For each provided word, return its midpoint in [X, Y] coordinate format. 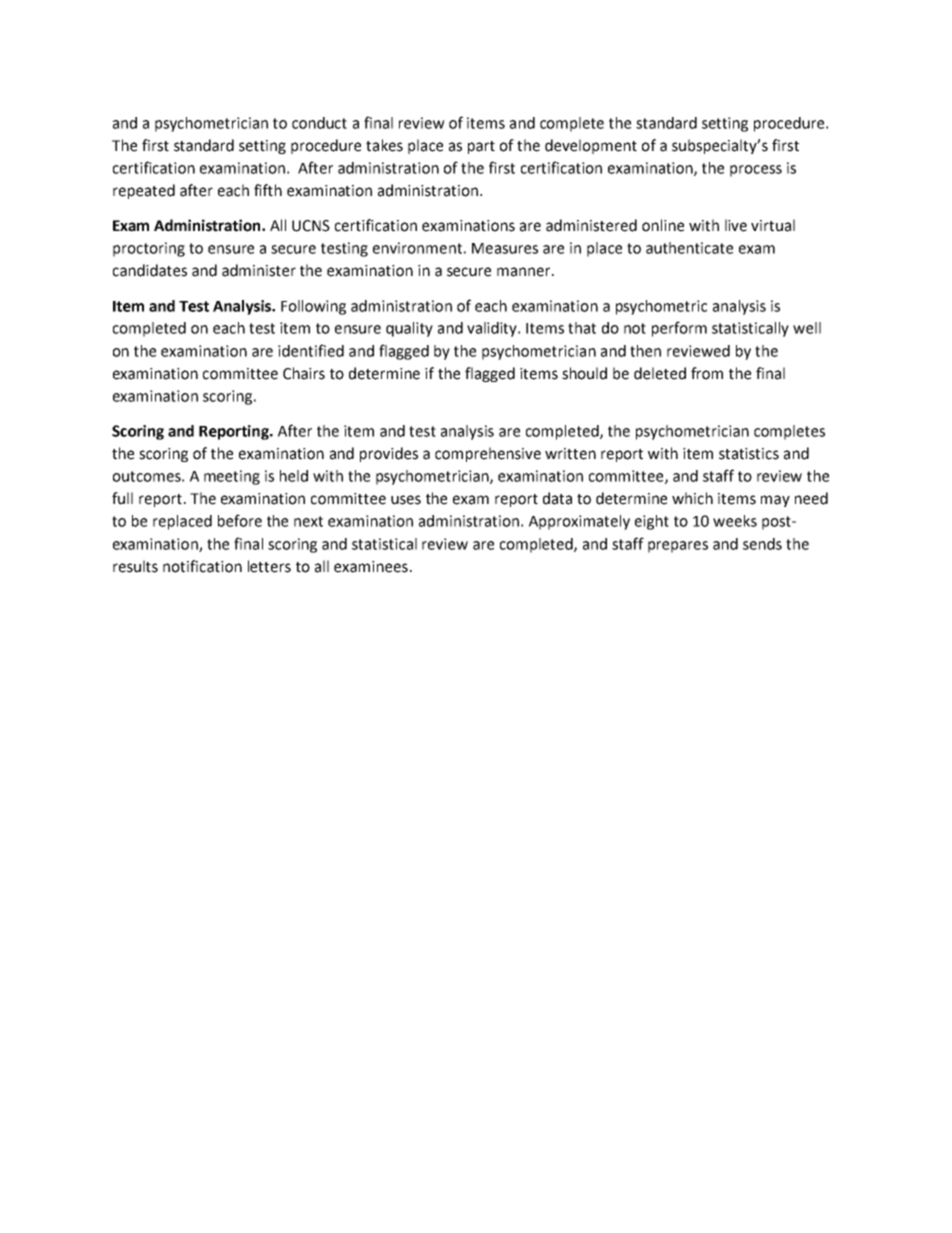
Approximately [579, 522]
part [481, 147]
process [756, 171]
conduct [319, 123]
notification [202, 566]
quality [409, 329]
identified [311, 350]
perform [679, 329]
